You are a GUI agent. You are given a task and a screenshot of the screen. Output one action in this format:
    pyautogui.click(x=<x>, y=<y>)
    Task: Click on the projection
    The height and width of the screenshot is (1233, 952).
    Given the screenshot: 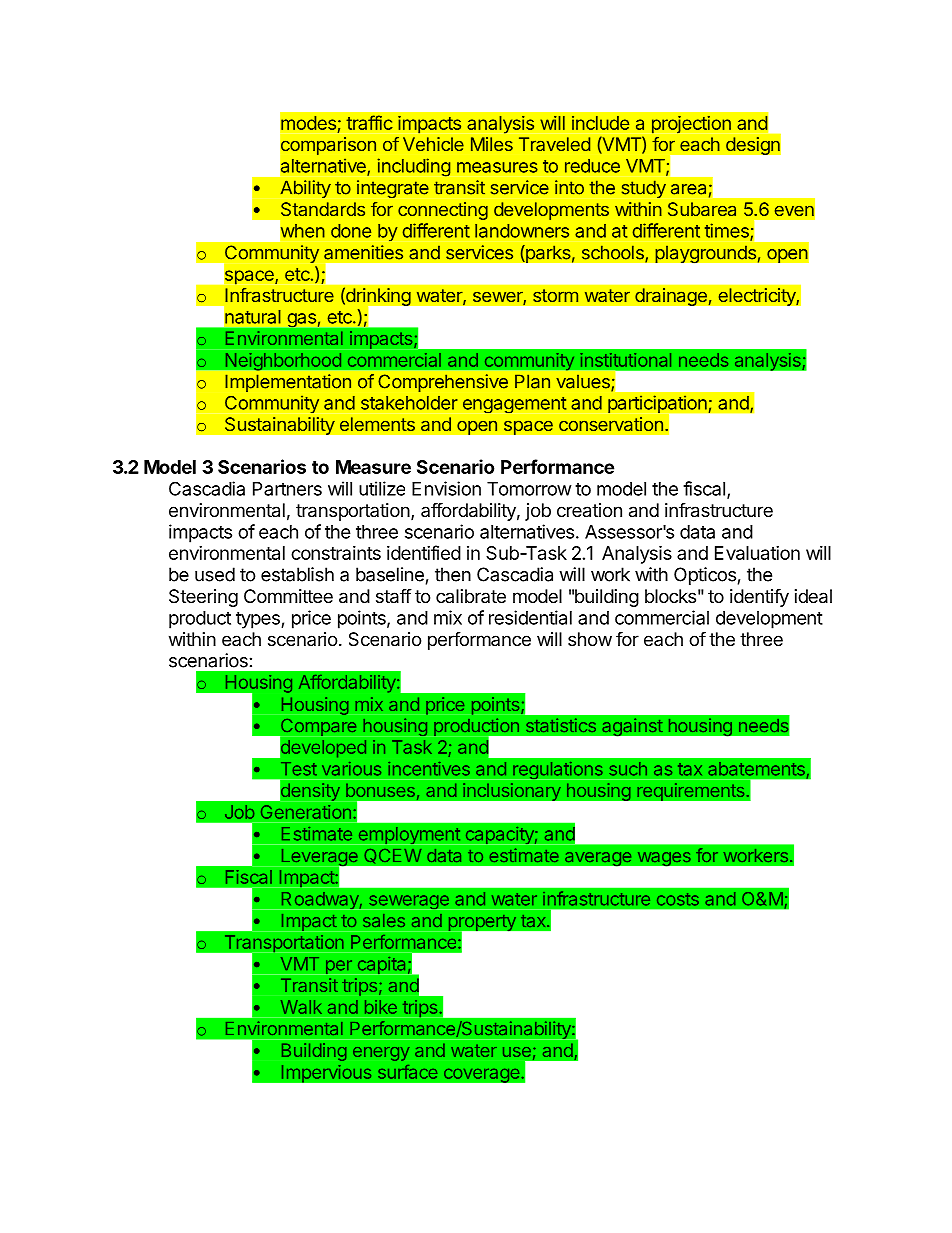 What is the action you would take?
    pyautogui.click(x=691, y=124)
